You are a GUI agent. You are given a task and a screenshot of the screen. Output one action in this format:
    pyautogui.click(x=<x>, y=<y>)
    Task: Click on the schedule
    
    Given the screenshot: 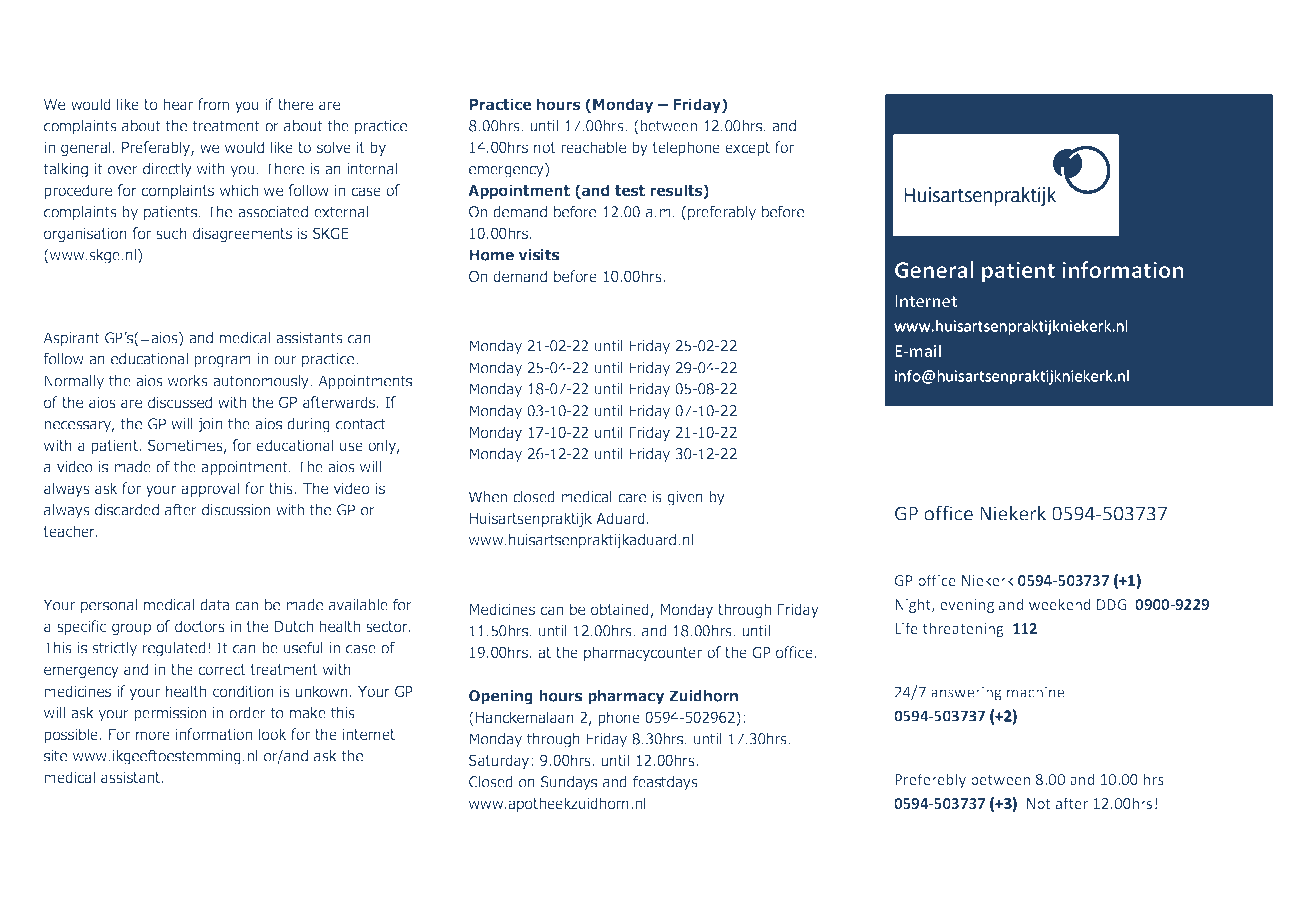 What is the action you would take?
    pyautogui.click(x=539, y=80)
